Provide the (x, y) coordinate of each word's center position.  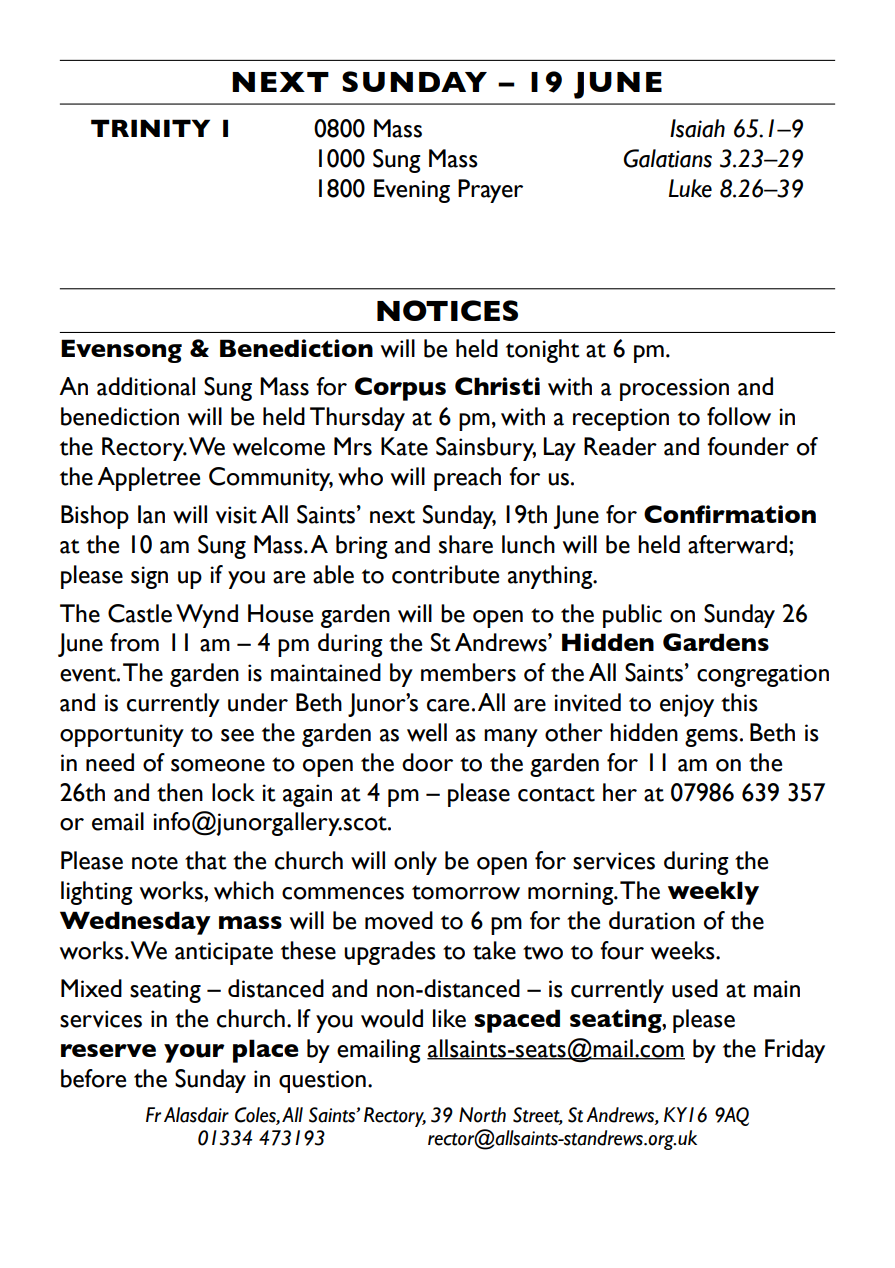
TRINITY (150, 128)
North (482, 1115)
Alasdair (196, 1115)
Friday (795, 1051)
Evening (412, 191)
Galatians (667, 158)
